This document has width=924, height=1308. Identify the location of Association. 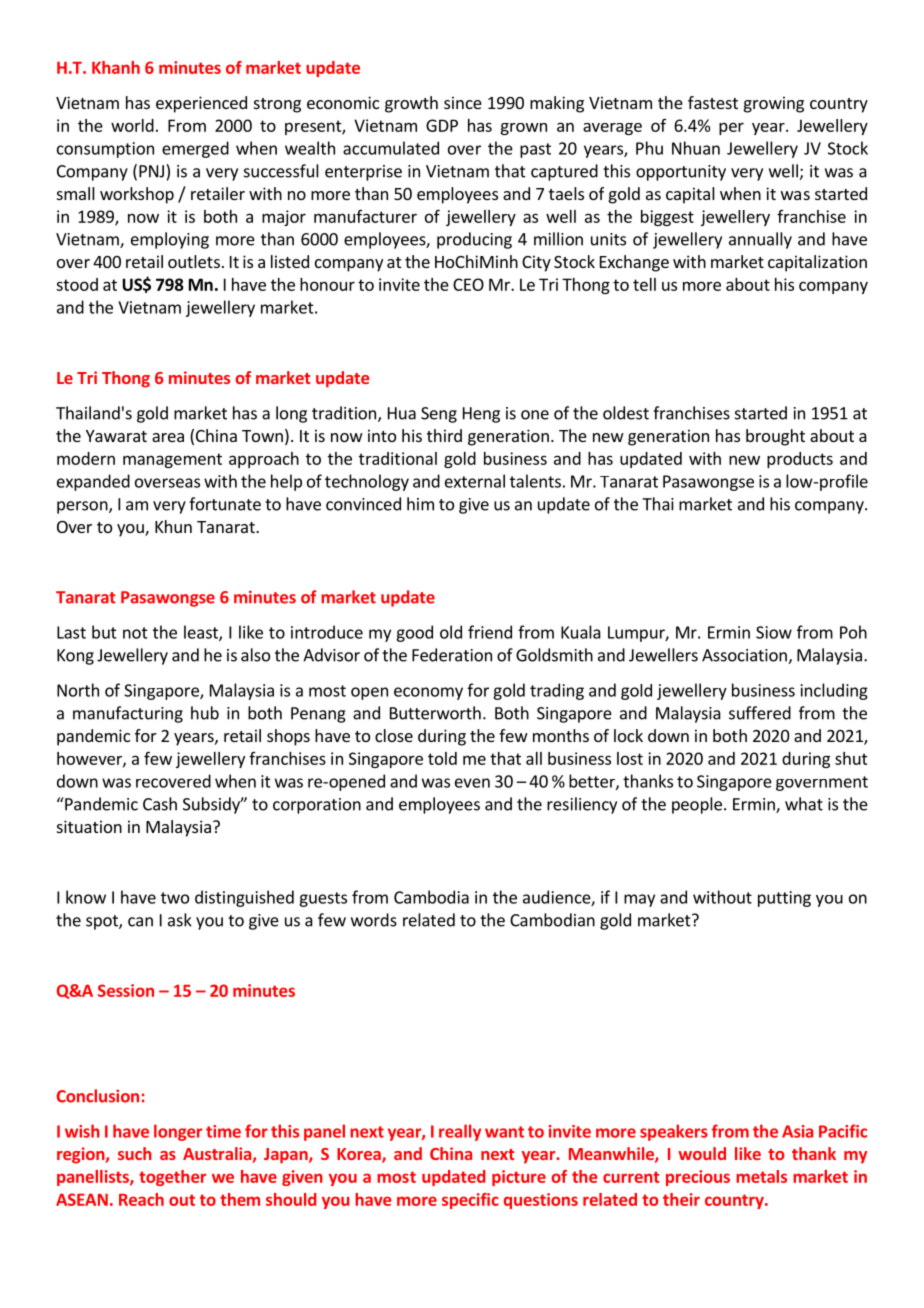
(745, 656).
